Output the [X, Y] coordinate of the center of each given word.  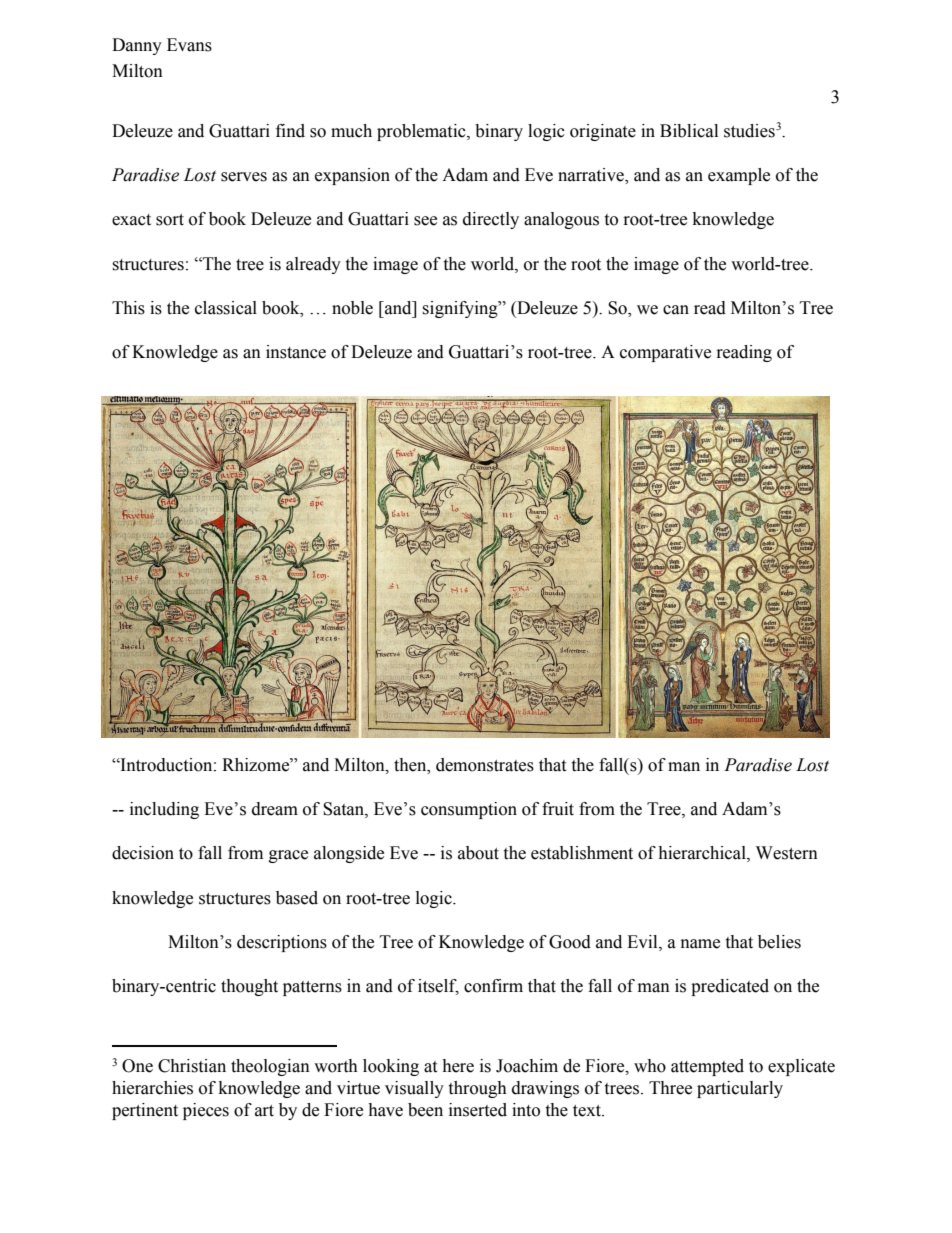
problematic [422, 132]
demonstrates [485, 765]
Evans [189, 45]
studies [749, 131]
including [164, 810]
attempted [707, 1067]
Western [787, 853]
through [477, 1089]
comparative [665, 353]
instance [296, 352]
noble [352, 308]
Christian [192, 1066]
